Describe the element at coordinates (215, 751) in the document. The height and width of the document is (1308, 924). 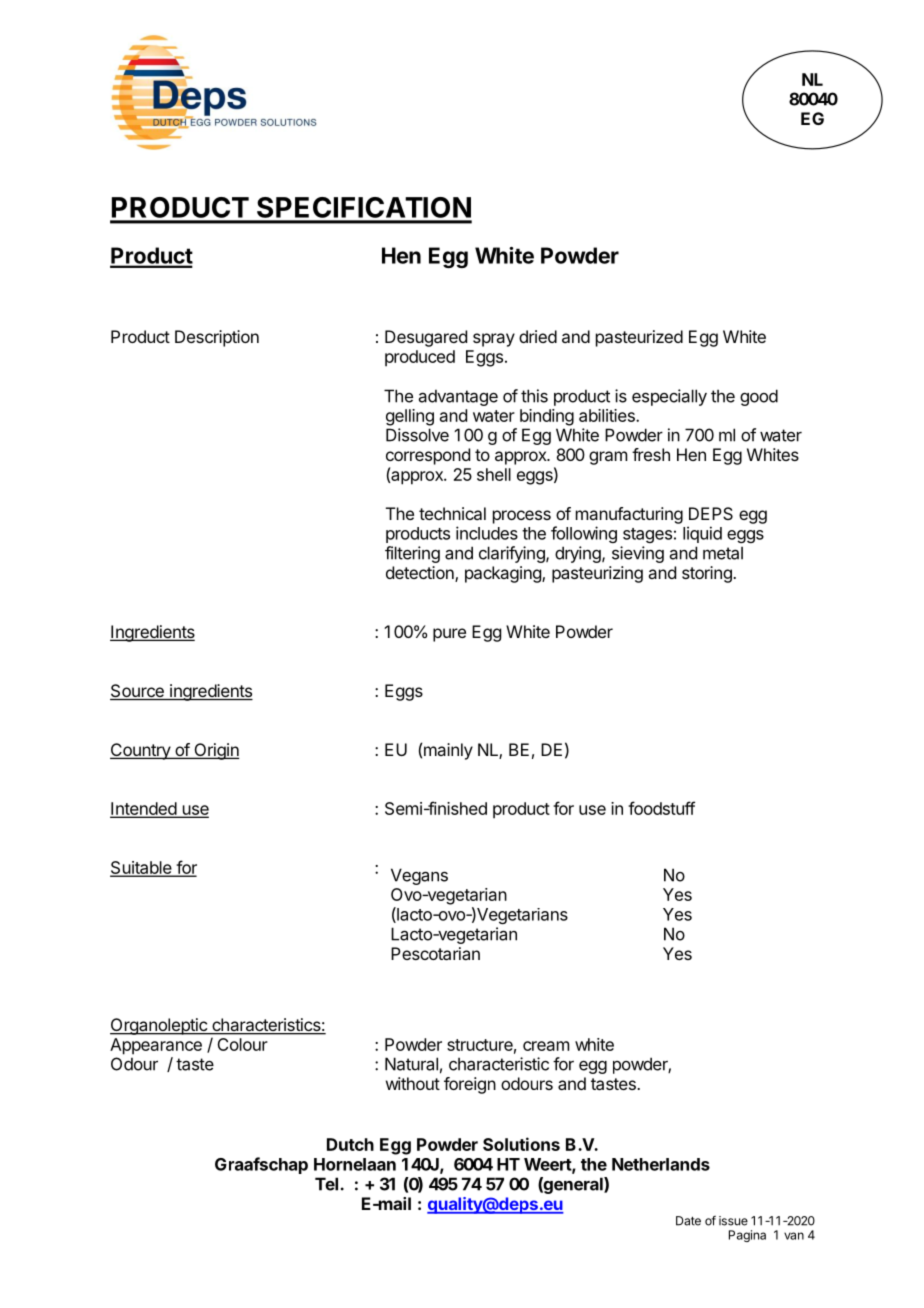
I see `Origin` at that location.
